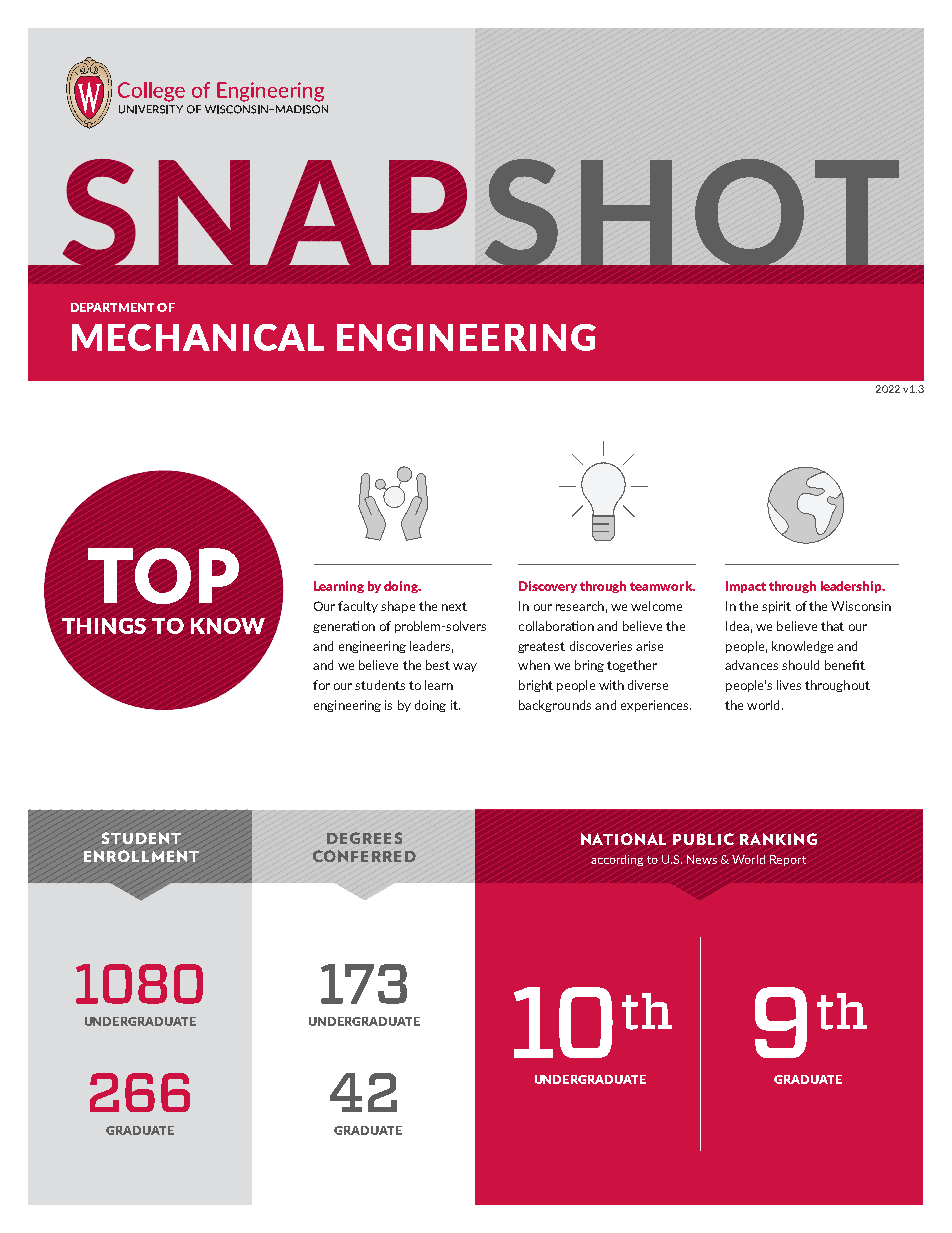 The height and width of the screenshot is (1233, 952). I want to click on TOP, so click(163, 576).
